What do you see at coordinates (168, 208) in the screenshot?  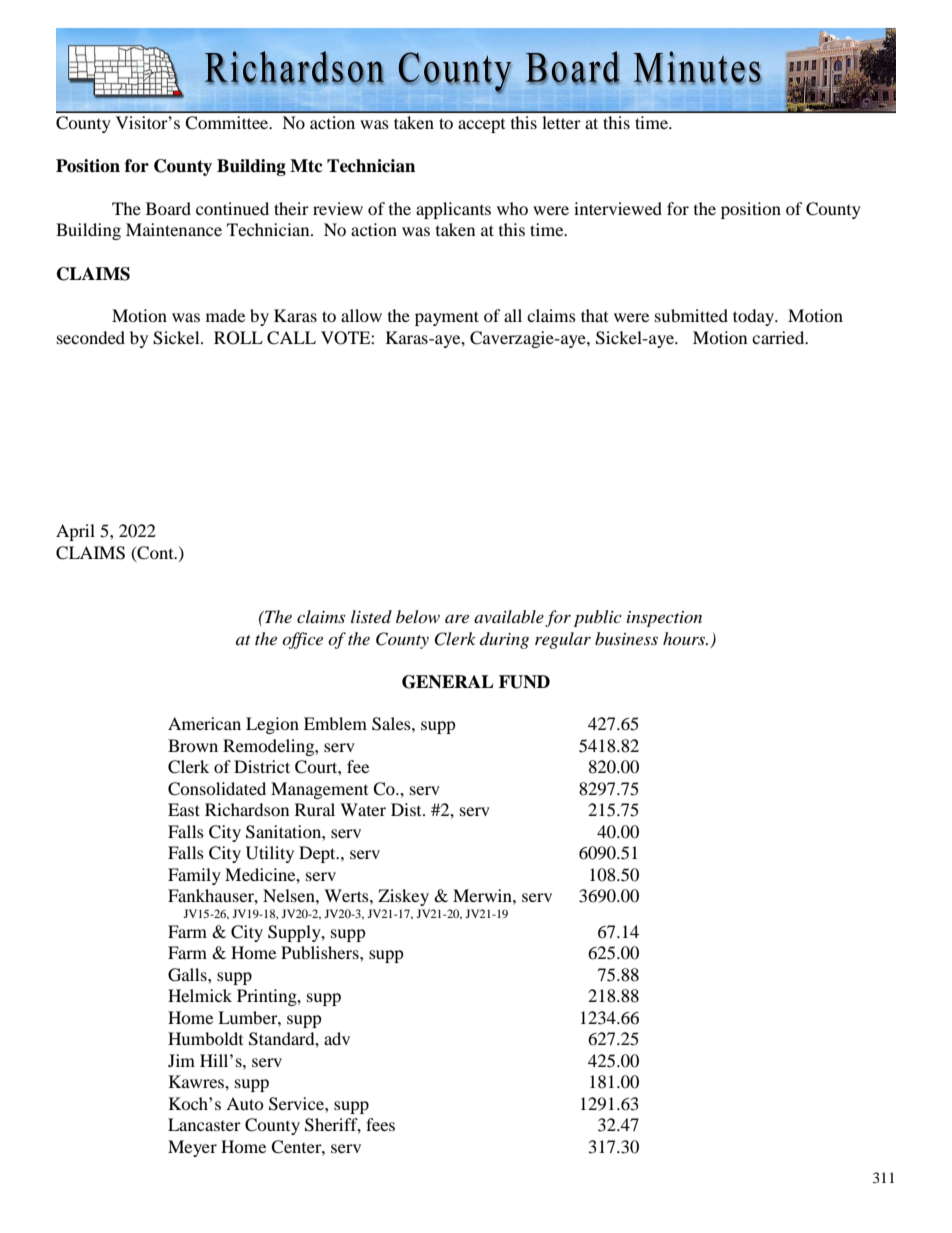 I see `Board` at bounding box center [168, 208].
